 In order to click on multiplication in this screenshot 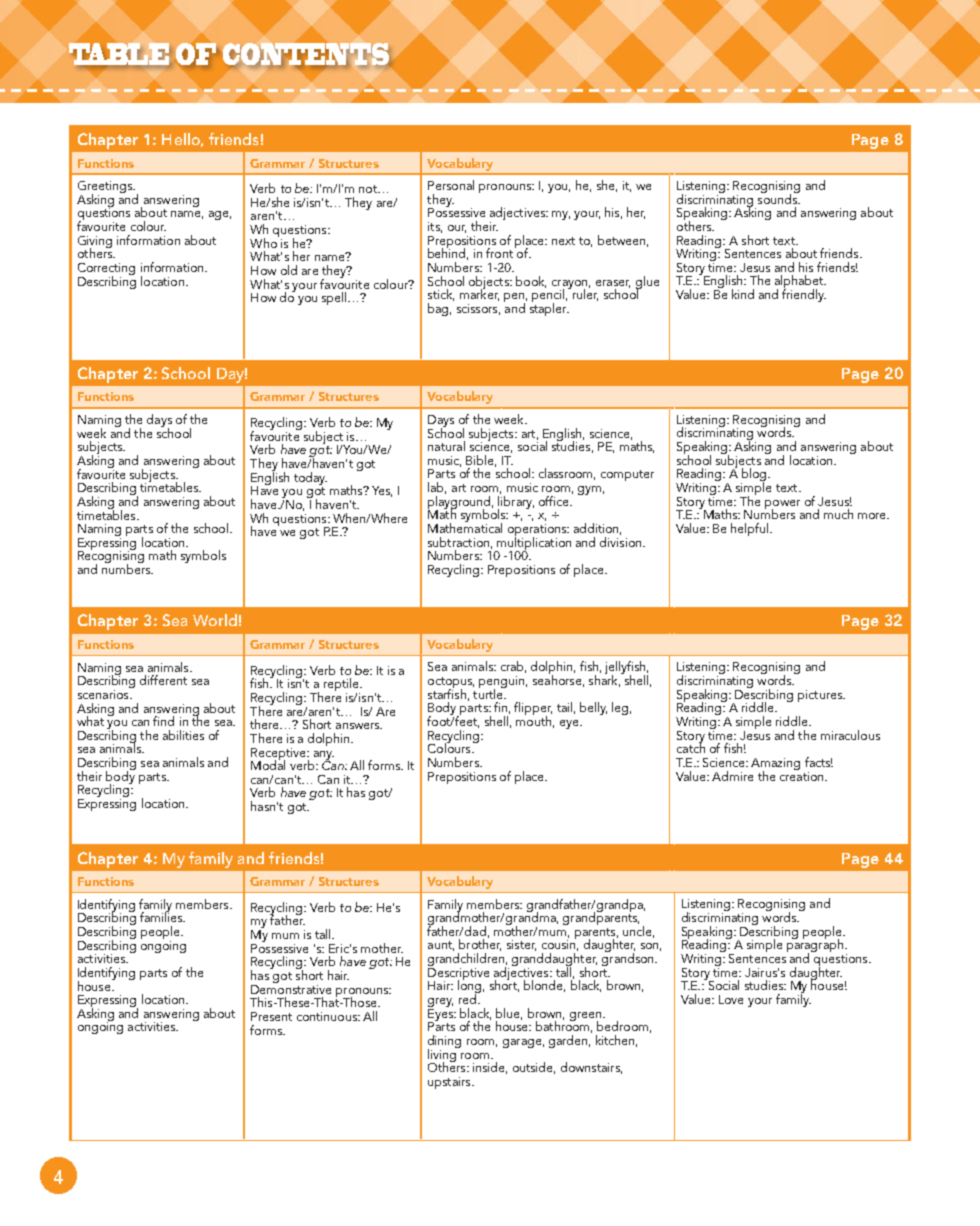, I will do `click(533, 543)`.
